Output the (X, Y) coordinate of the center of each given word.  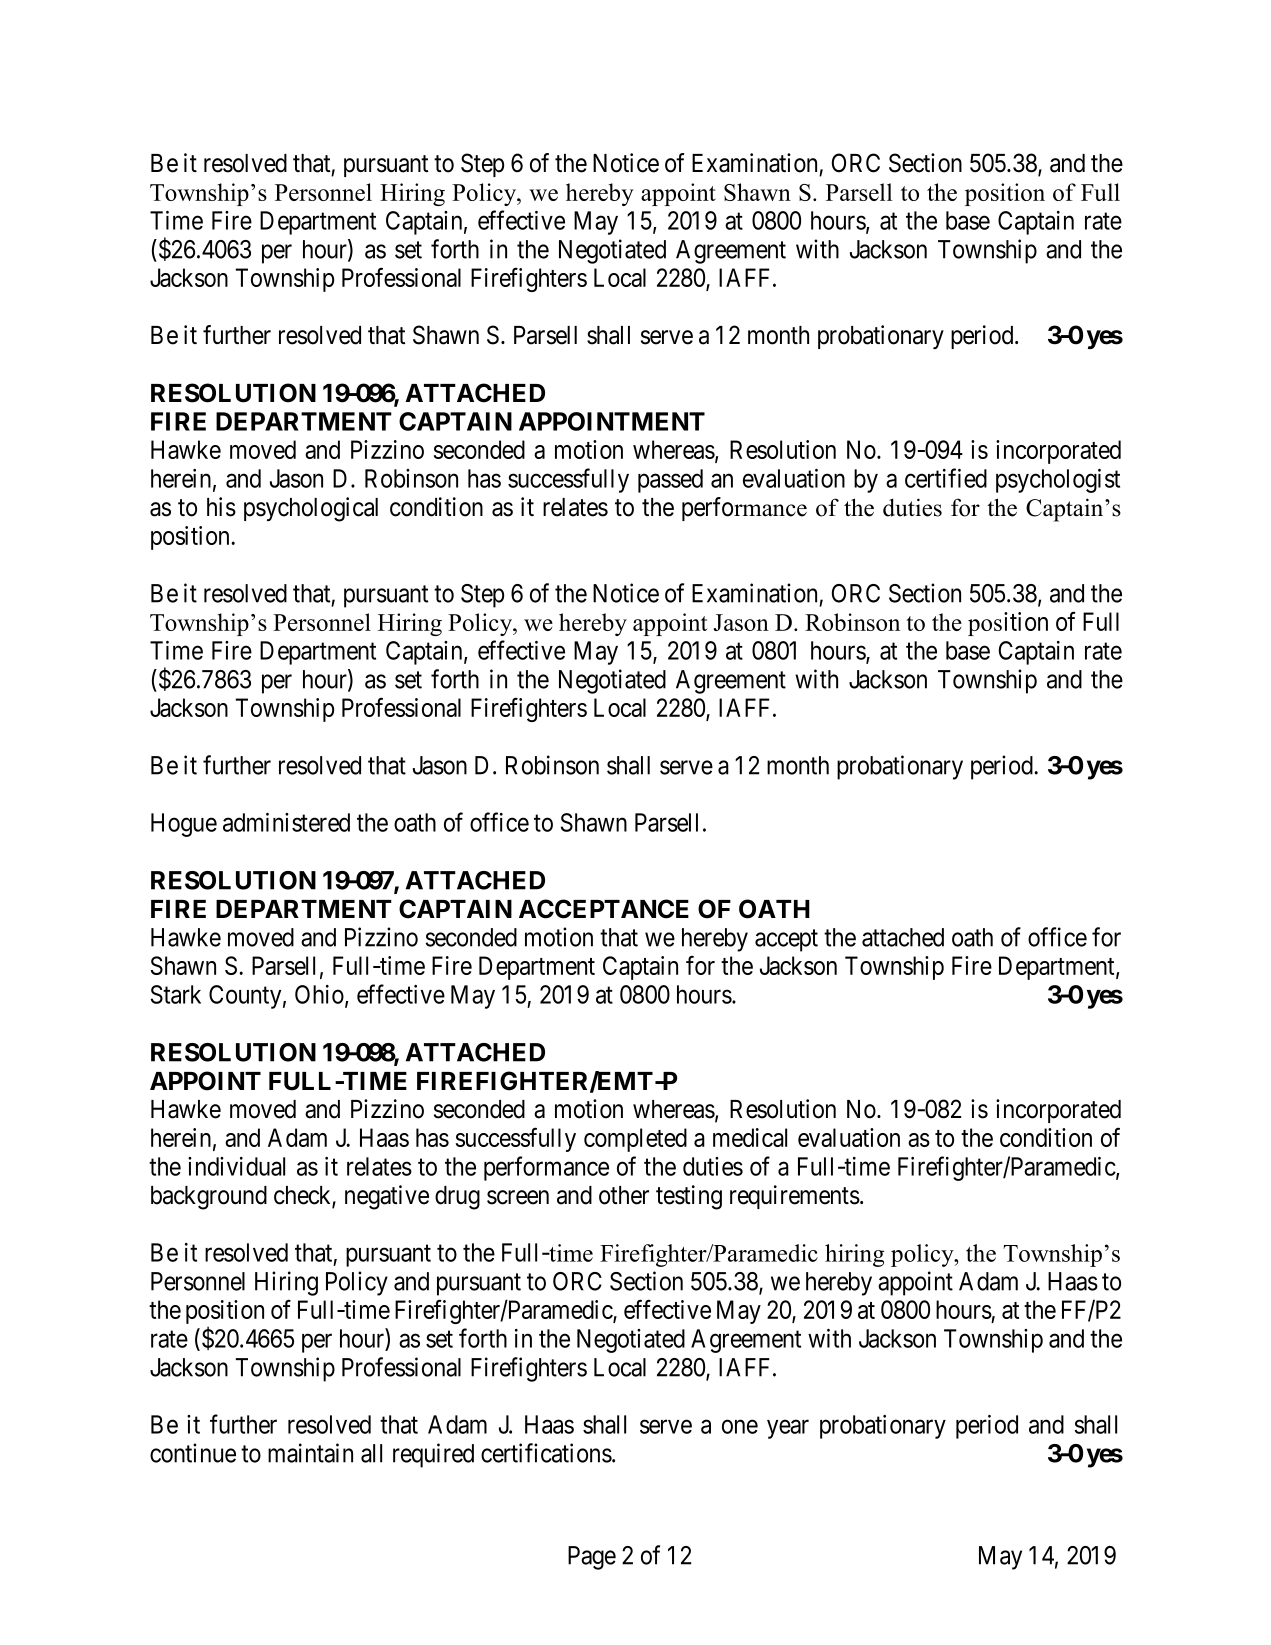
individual (236, 1166)
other (624, 1195)
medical (750, 1137)
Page (592, 1558)
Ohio (320, 995)
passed (670, 481)
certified (946, 478)
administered (286, 822)
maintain (310, 1453)
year (788, 1429)
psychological (311, 509)
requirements (795, 1197)
